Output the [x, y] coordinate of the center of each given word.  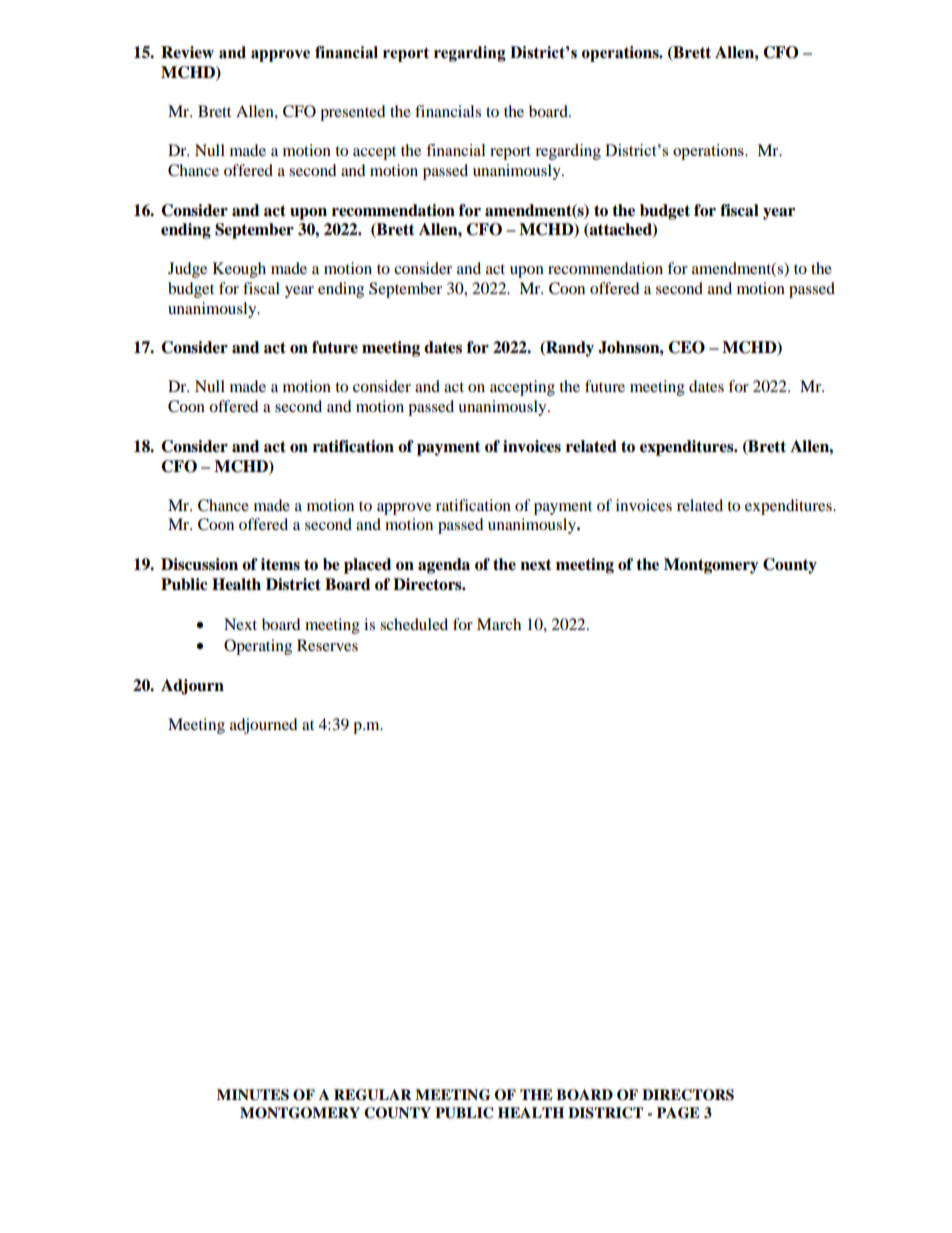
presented [353, 113]
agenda [444, 566]
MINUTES [253, 1095]
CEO [686, 347]
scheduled [414, 624]
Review [187, 52]
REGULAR [373, 1095]
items [280, 564]
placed [367, 566]
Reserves [327, 645]
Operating [258, 647]
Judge [187, 270]
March [499, 624]
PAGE [678, 1113]
